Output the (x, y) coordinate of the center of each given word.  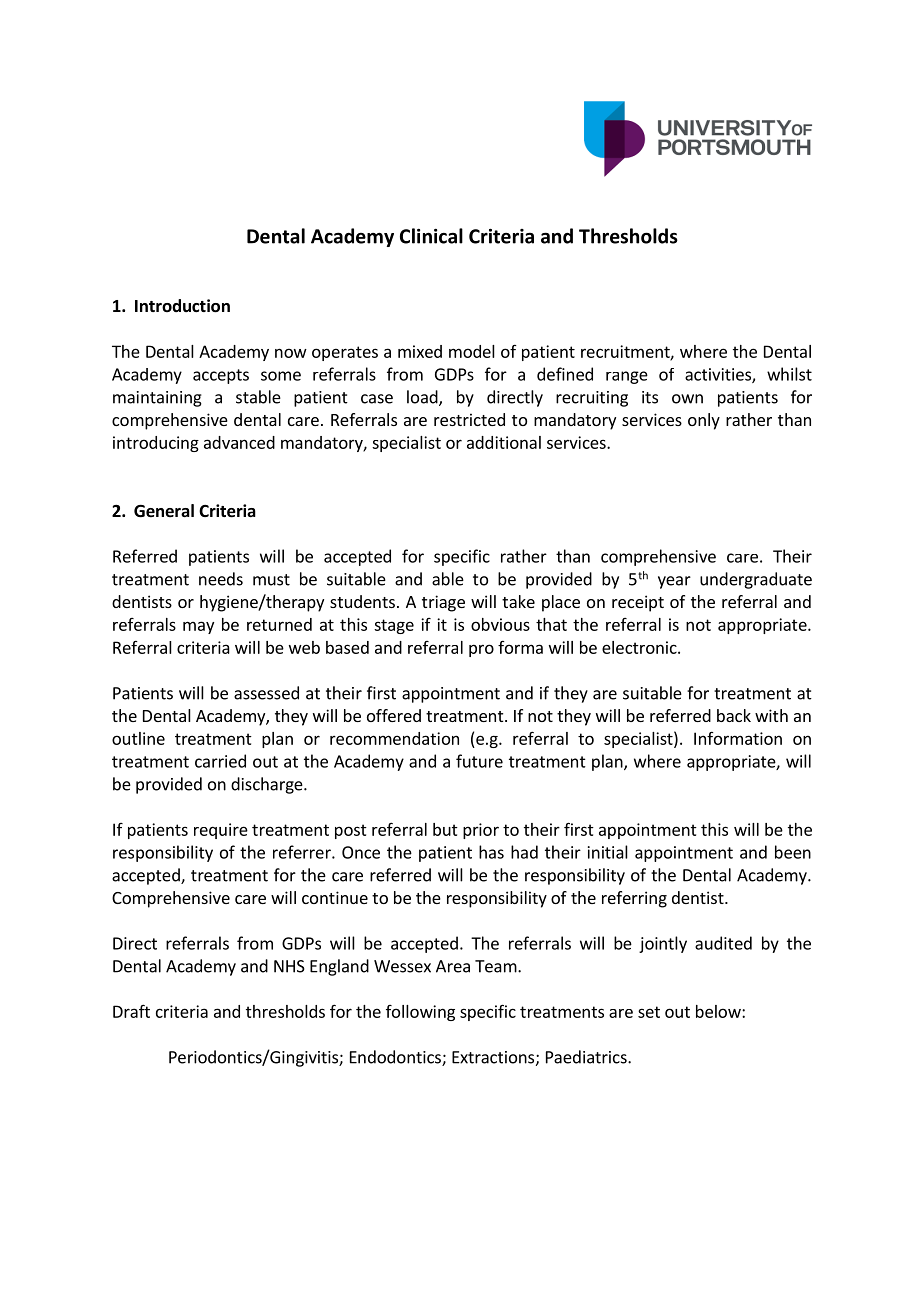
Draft (131, 1011)
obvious (500, 624)
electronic (640, 647)
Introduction (182, 306)
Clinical (431, 236)
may (198, 627)
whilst (789, 374)
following (420, 1013)
